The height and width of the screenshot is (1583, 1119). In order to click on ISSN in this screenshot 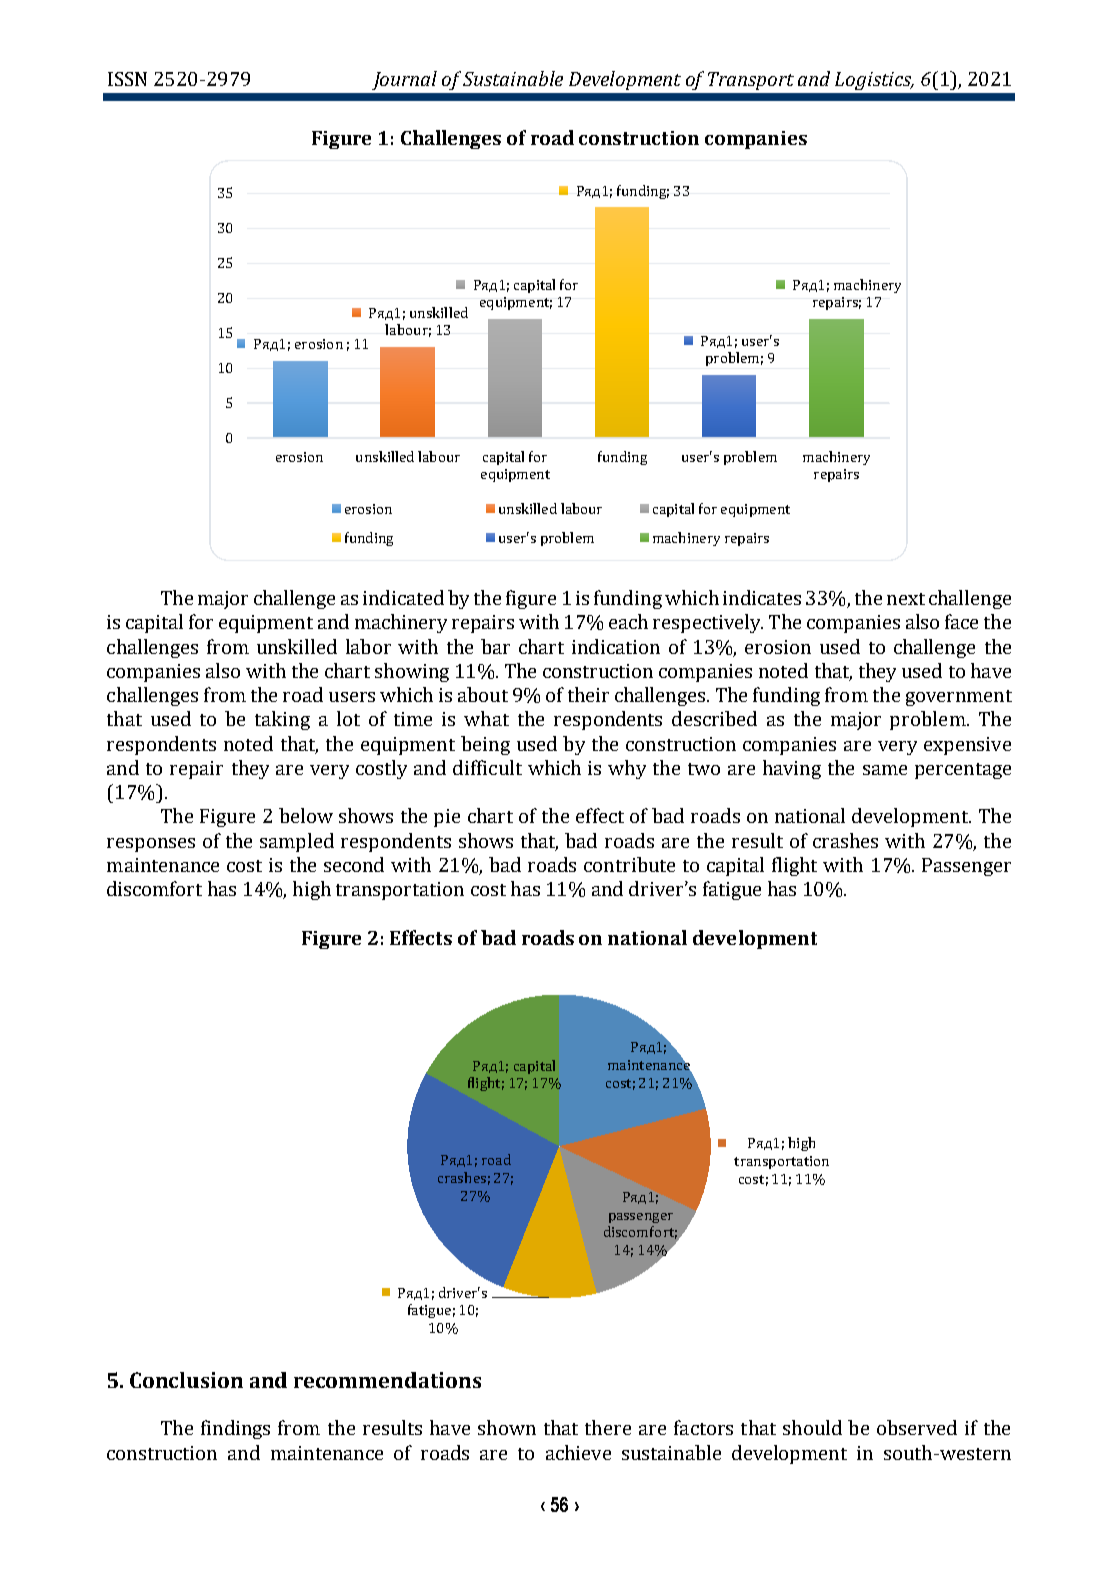, I will do `click(127, 79)`.
